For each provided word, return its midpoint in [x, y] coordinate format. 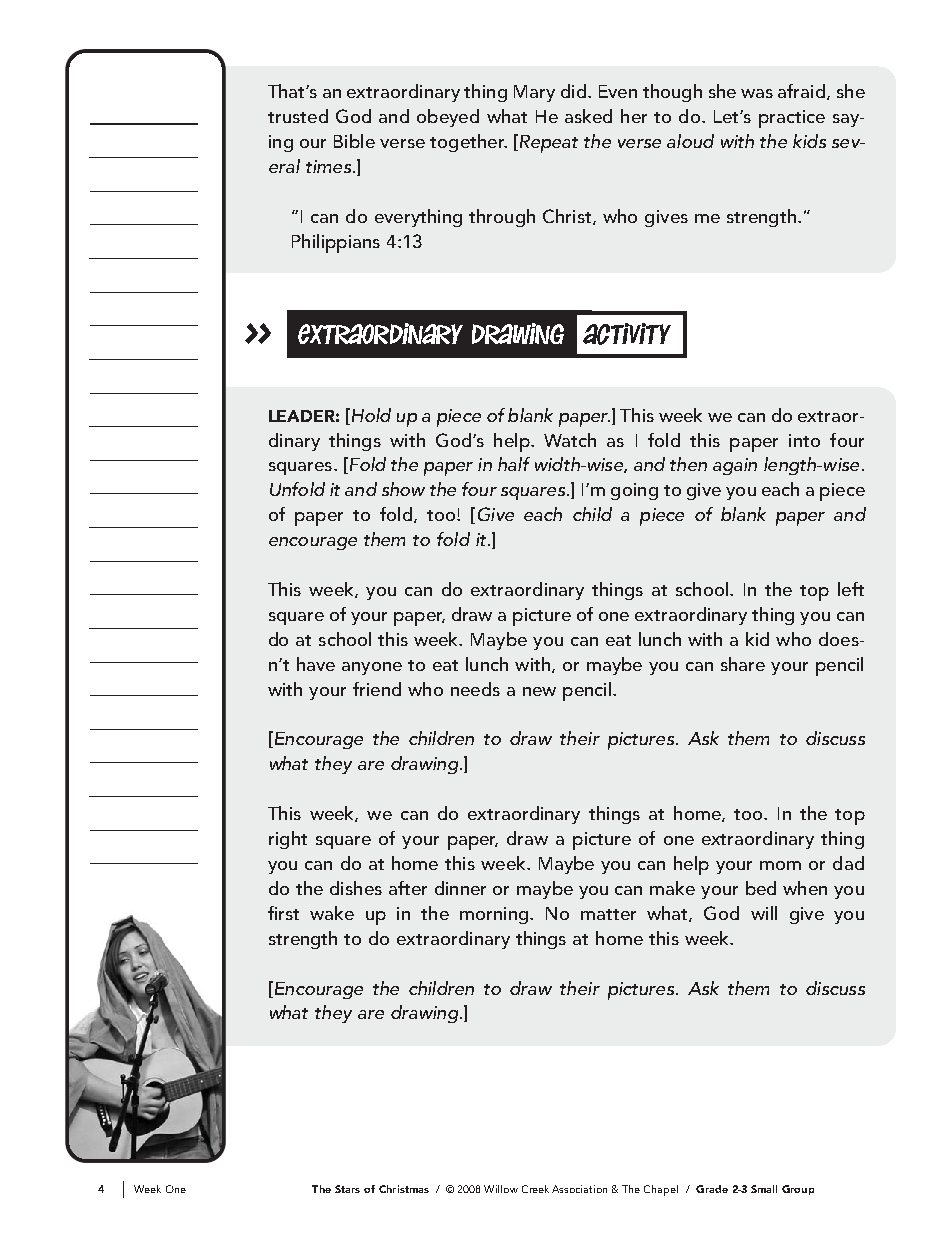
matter [608, 914]
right [288, 840]
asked [588, 116]
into [804, 440]
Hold [370, 415]
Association [579, 1189]
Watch [570, 440]
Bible [354, 141]
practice [792, 119]
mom [780, 865]
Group [798, 1190]
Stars [347, 1189]
